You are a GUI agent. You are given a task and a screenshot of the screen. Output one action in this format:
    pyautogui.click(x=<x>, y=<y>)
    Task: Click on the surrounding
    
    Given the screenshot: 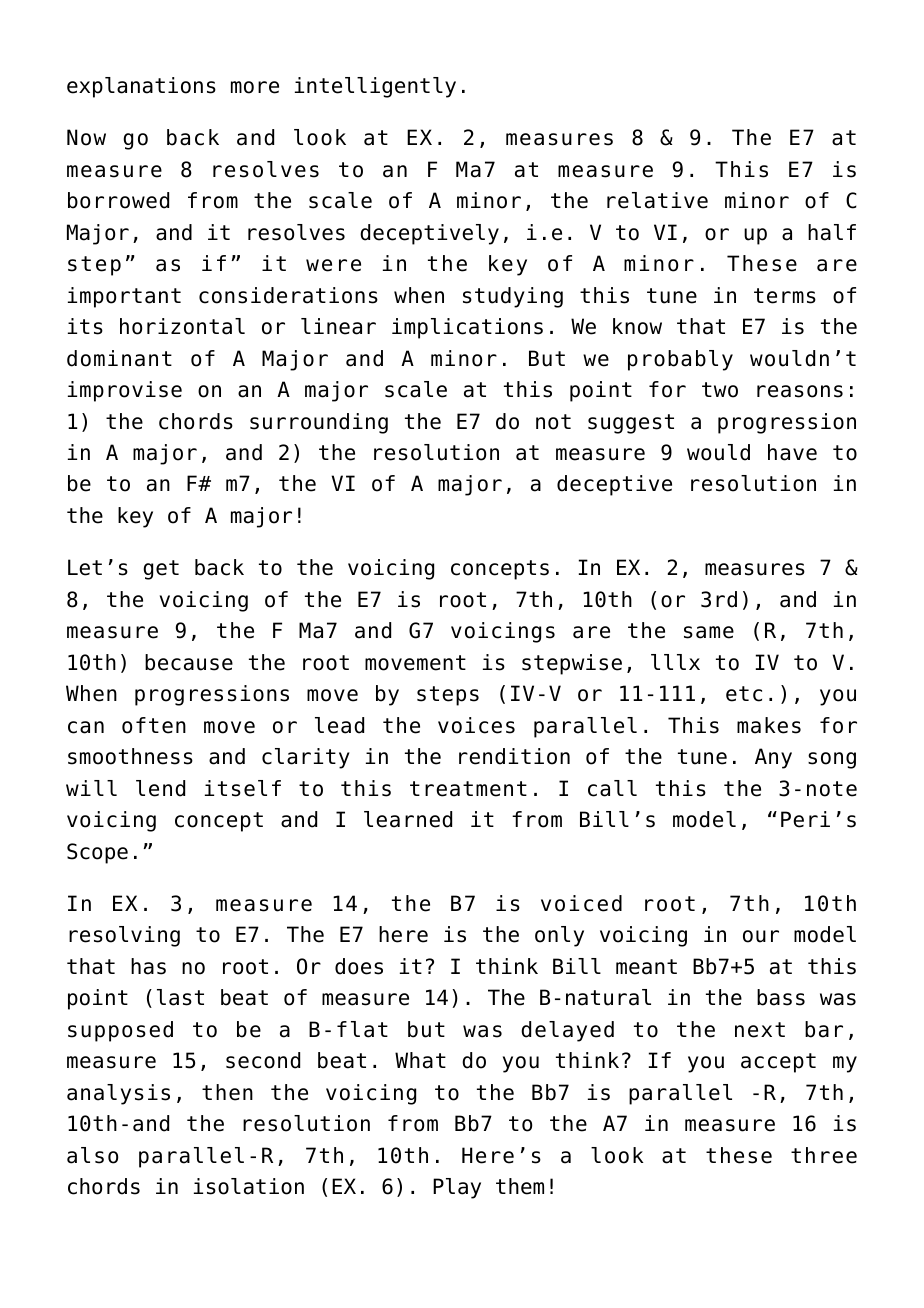 What is the action you would take?
    pyautogui.click(x=319, y=423)
